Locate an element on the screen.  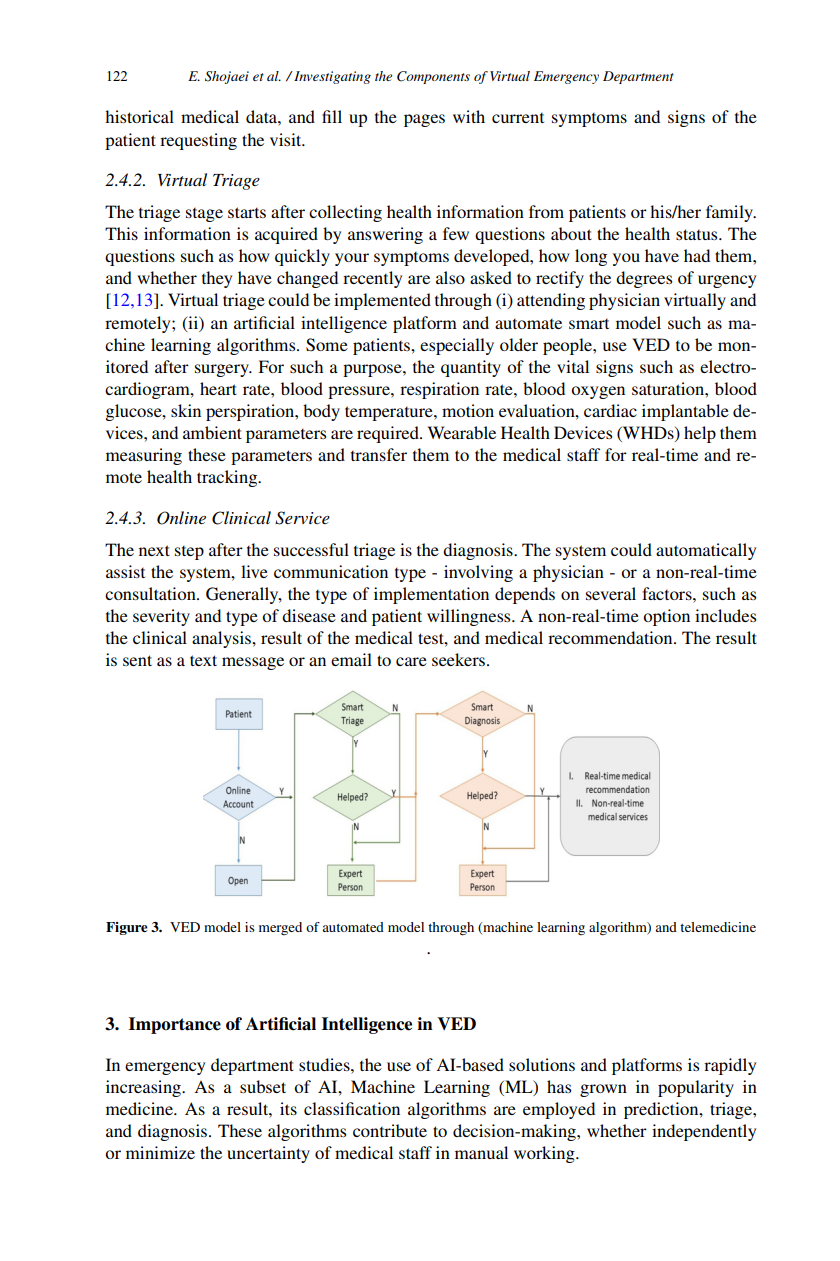
family is located at coordinates (731, 213).
